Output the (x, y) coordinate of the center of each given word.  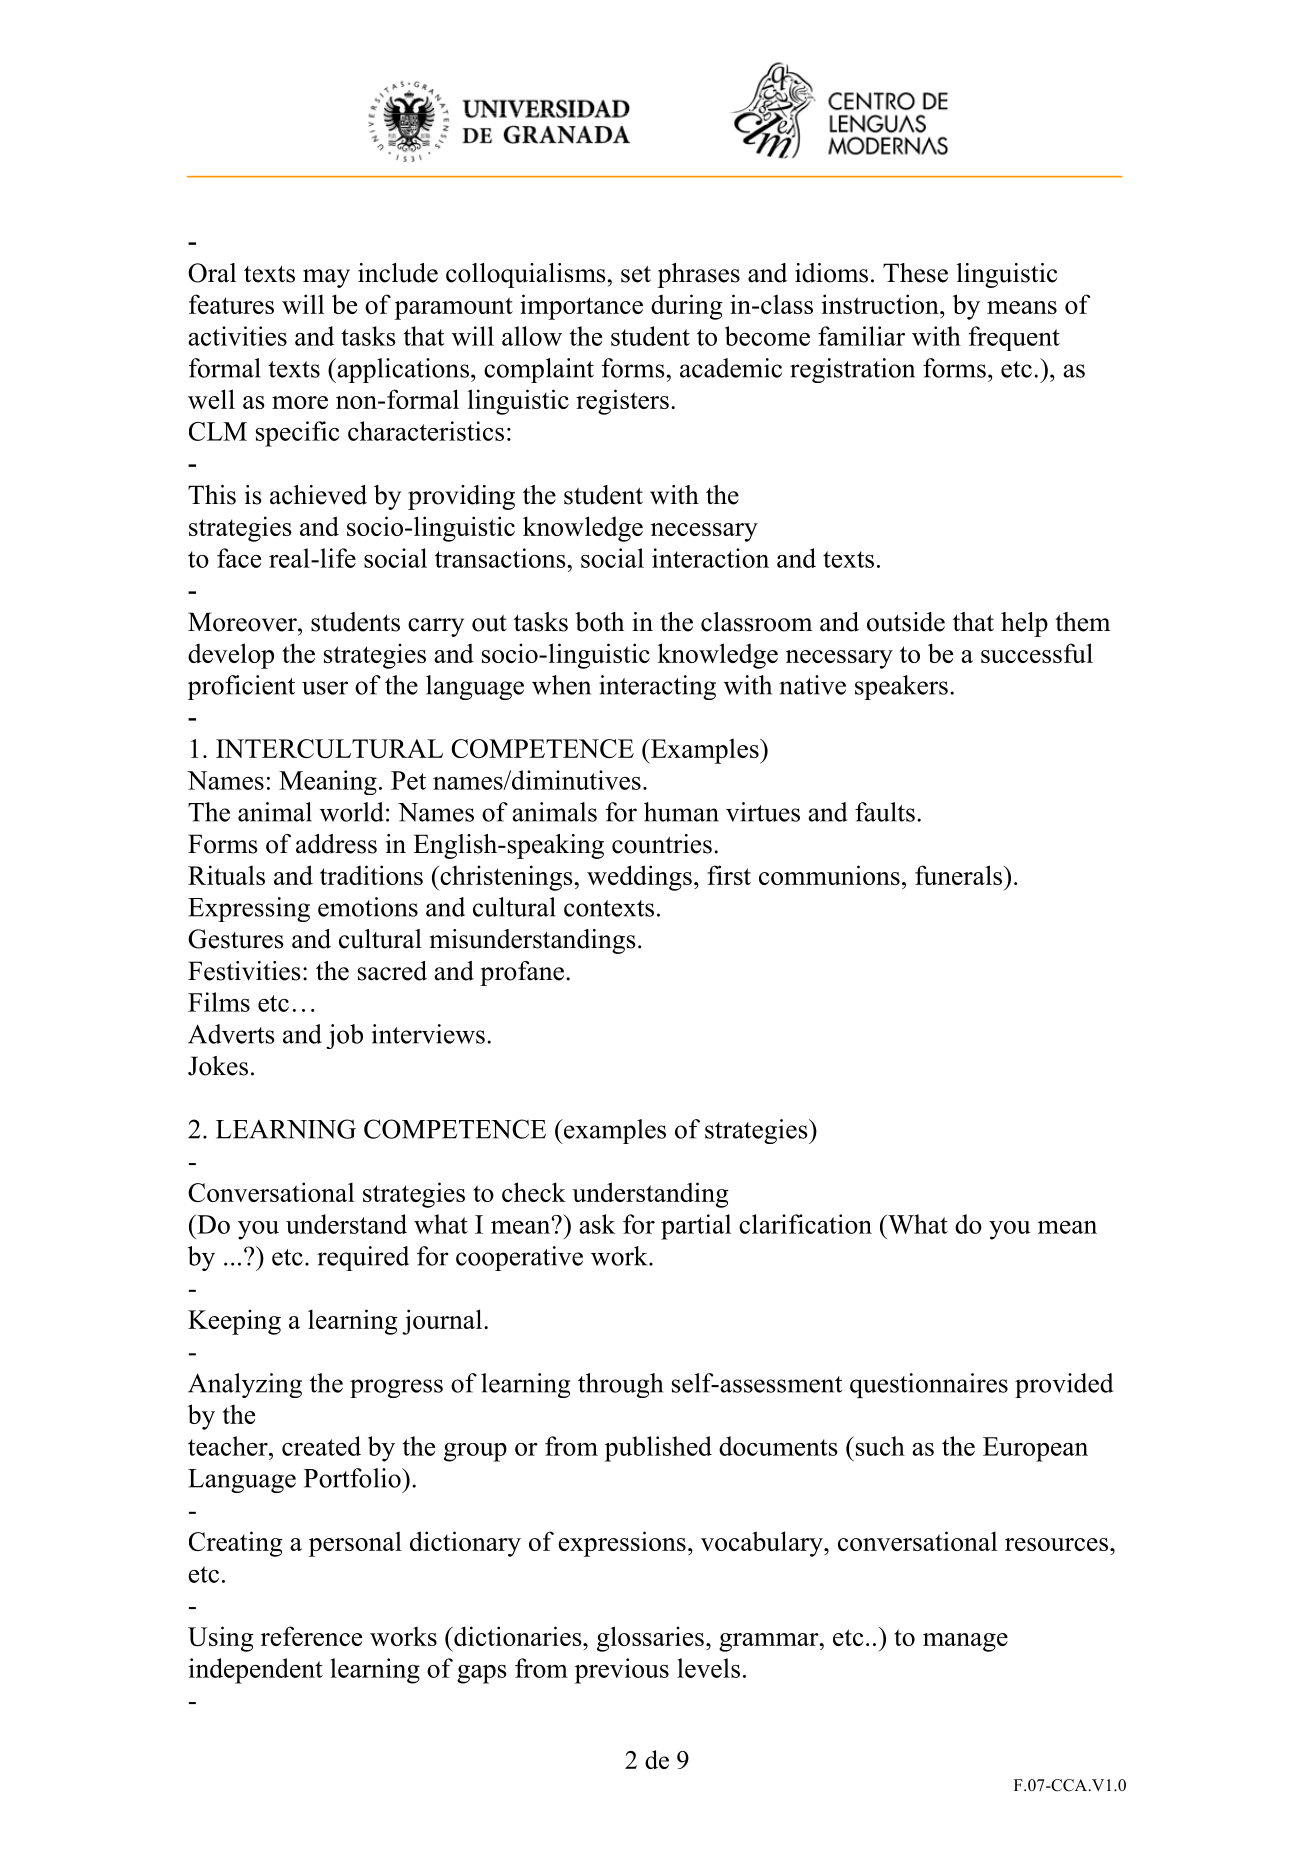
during (687, 307)
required (363, 1258)
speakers (901, 687)
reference (311, 1636)
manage (965, 1642)
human (681, 812)
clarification (805, 1224)
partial (696, 1227)
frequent (1014, 338)
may (326, 278)
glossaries (650, 1639)
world (352, 812)
